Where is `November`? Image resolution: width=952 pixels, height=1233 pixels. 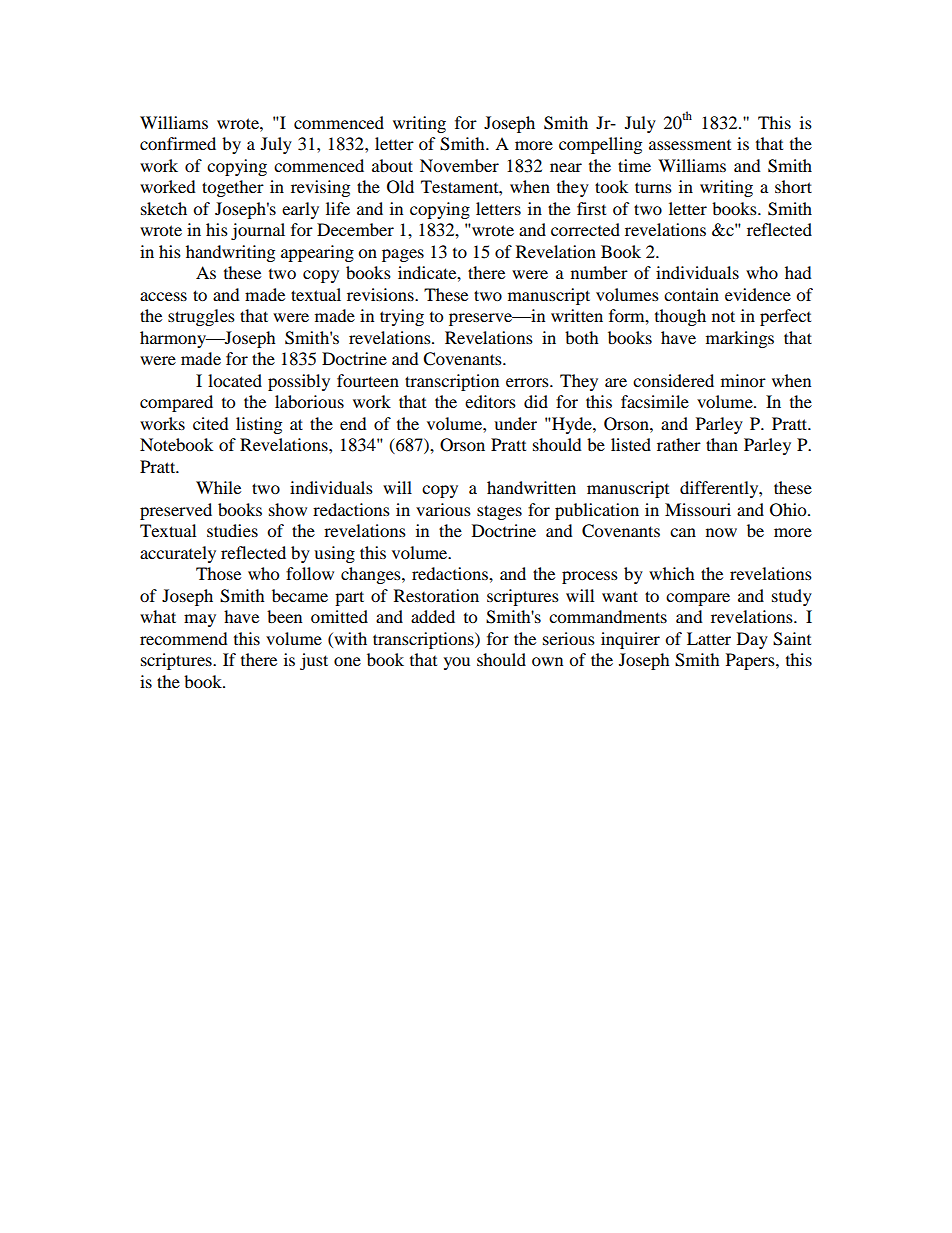 November is located at coordinates (459, 165).
